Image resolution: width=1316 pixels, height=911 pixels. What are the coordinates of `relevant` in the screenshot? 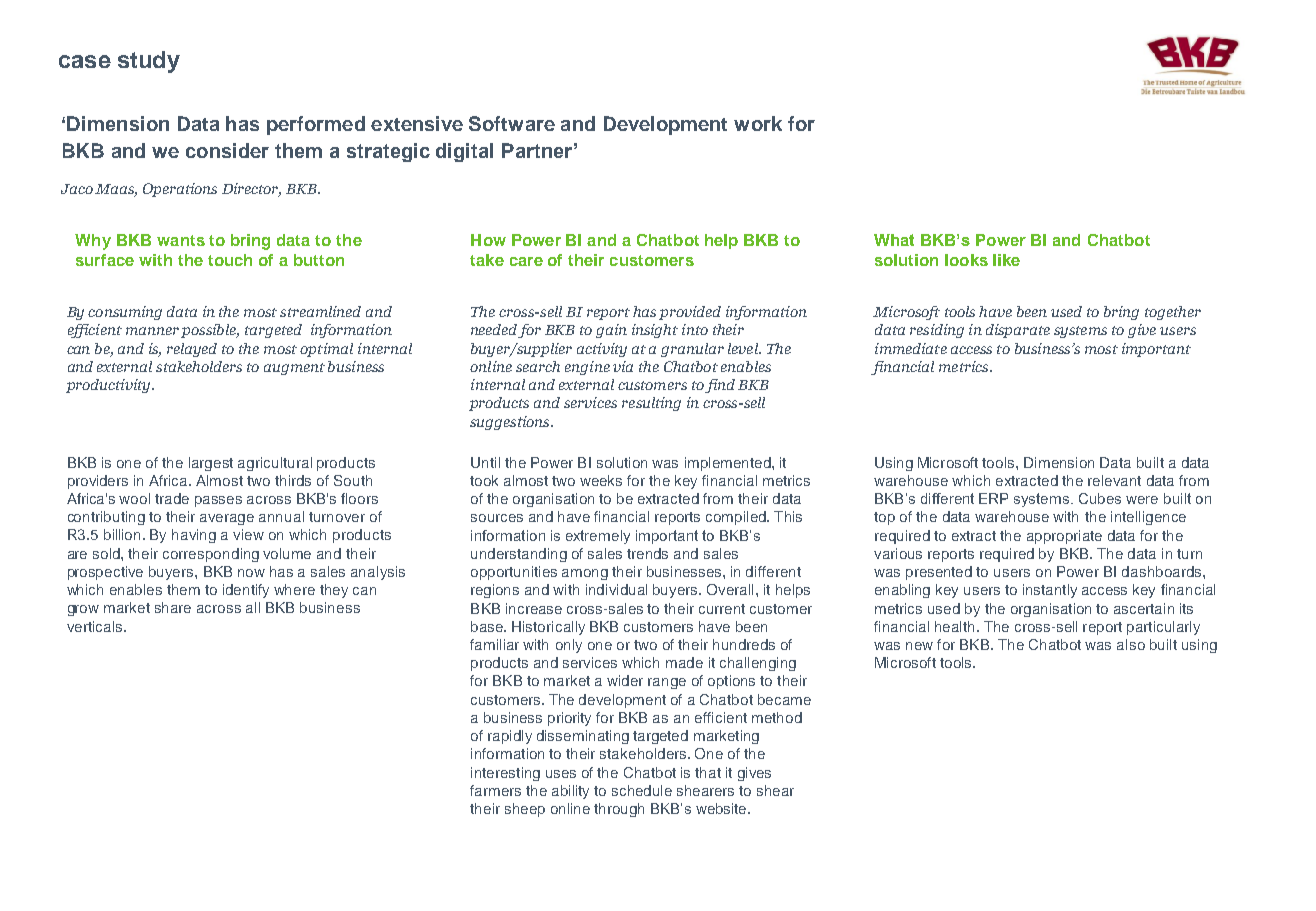 It's located at (1114, 480).
